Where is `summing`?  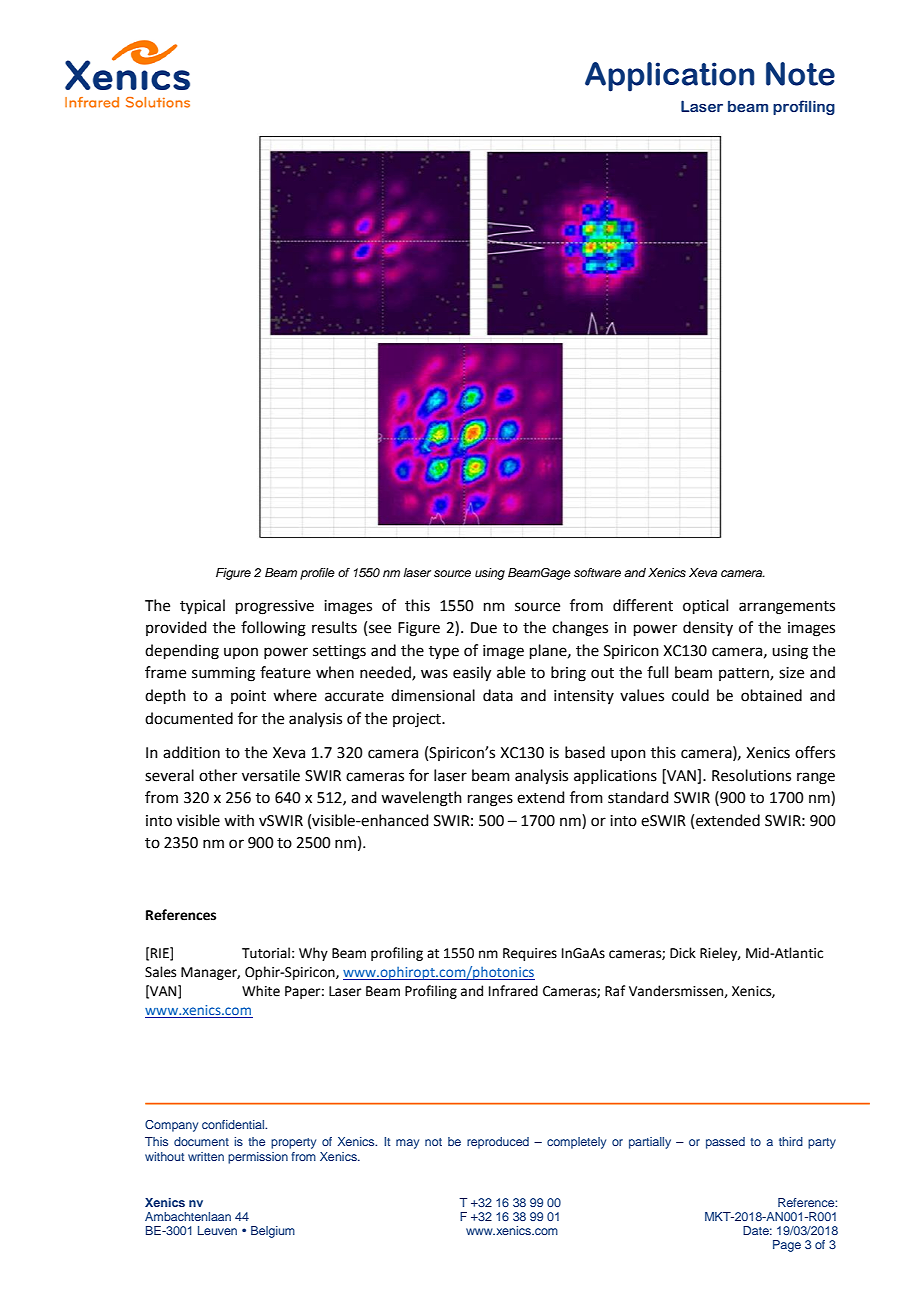
summing is located at coordinates (223, 674).
